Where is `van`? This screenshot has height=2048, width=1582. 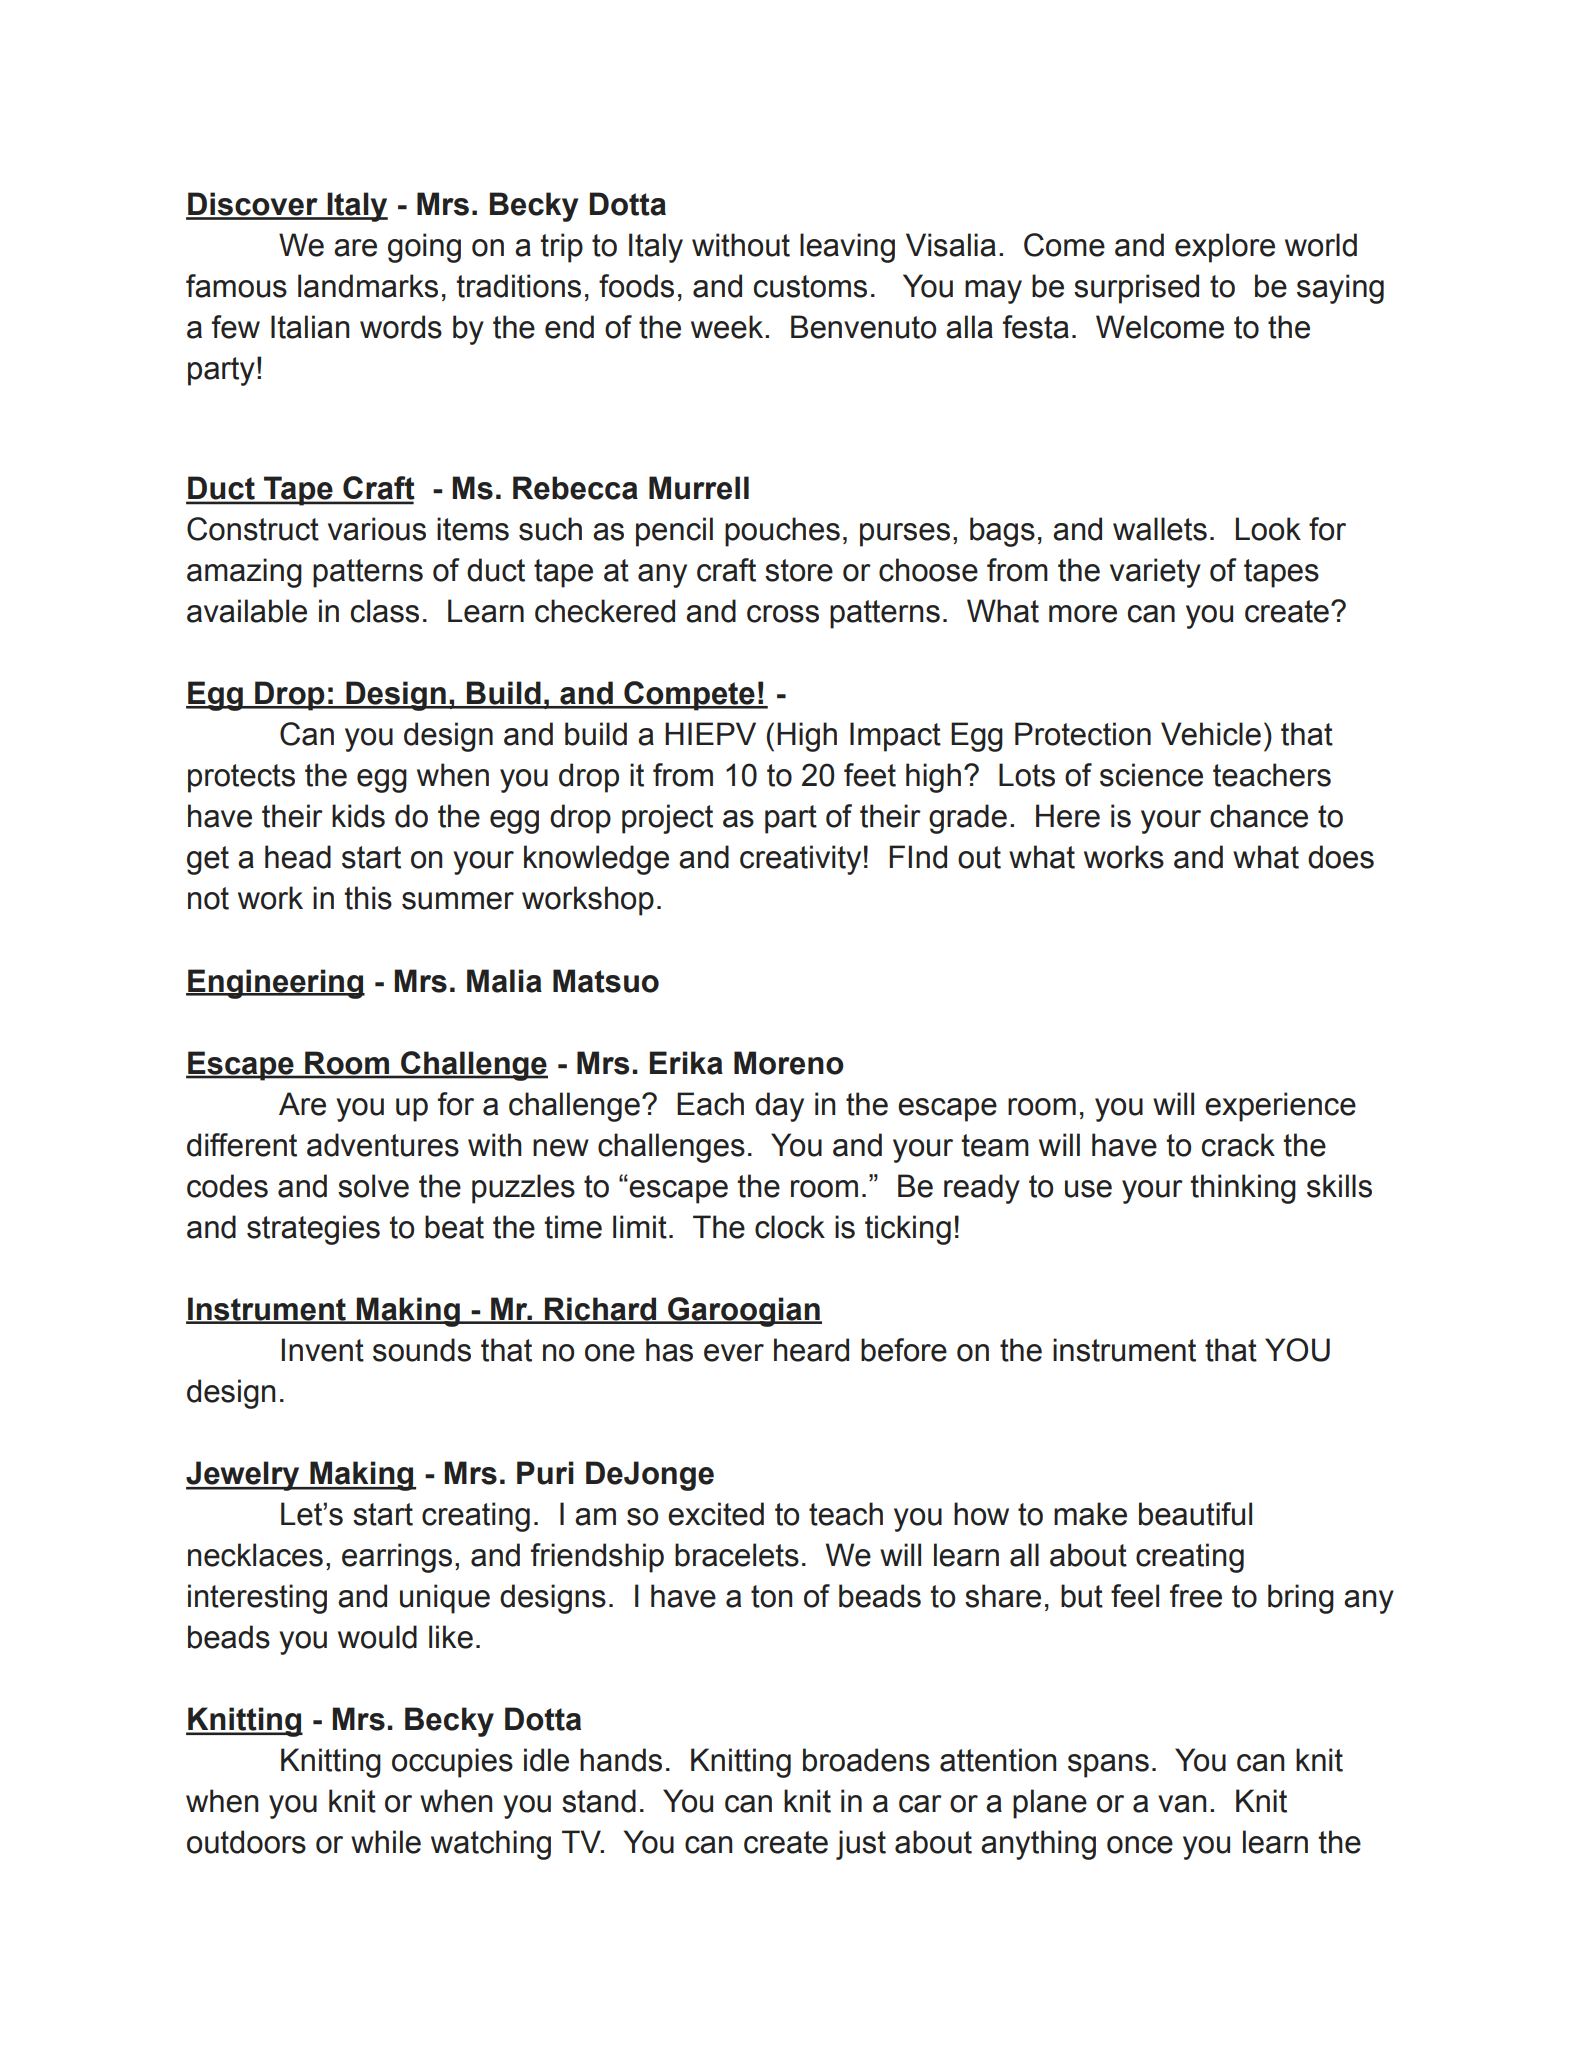
van is located at coordinates (1182, 1804).
